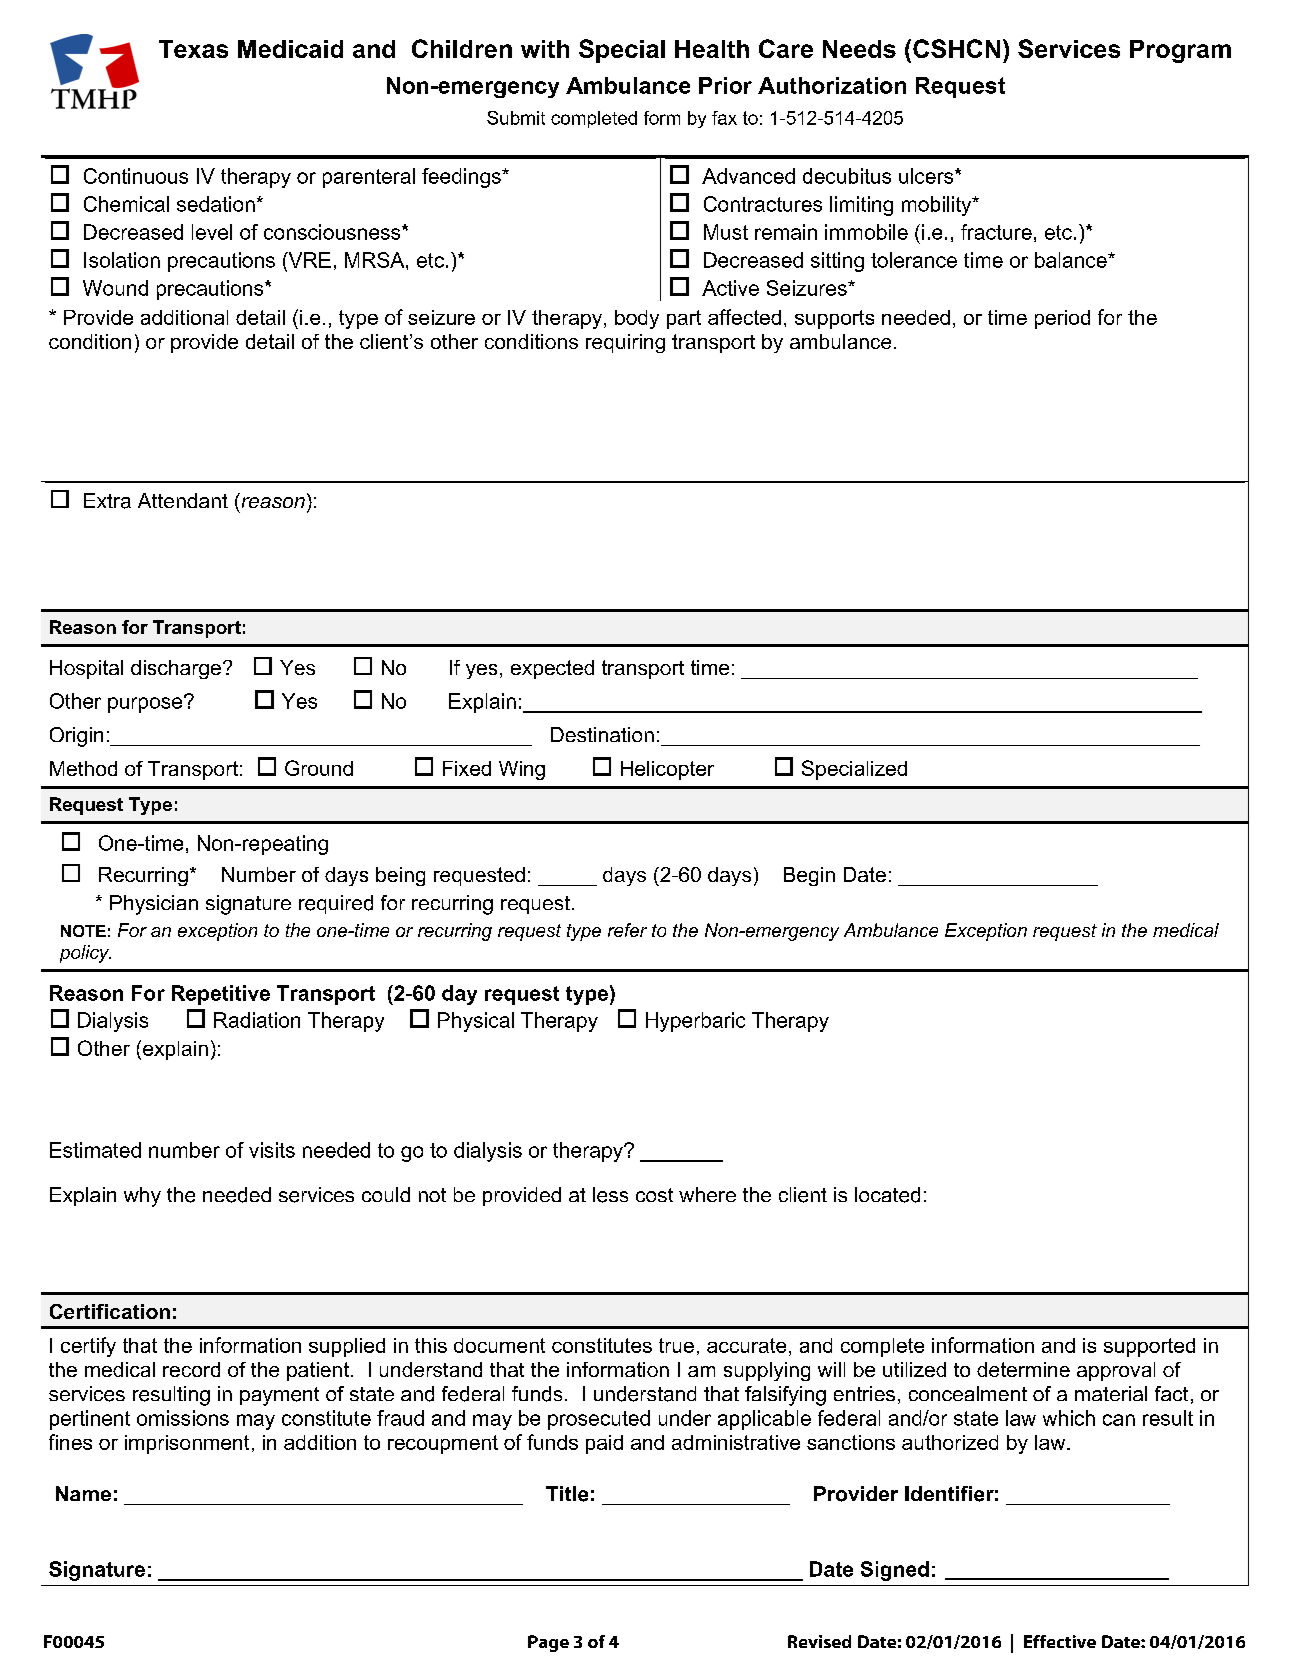 The width and height of the document is (1289, 1668). I want to click on Program, so click(1180, 51).
